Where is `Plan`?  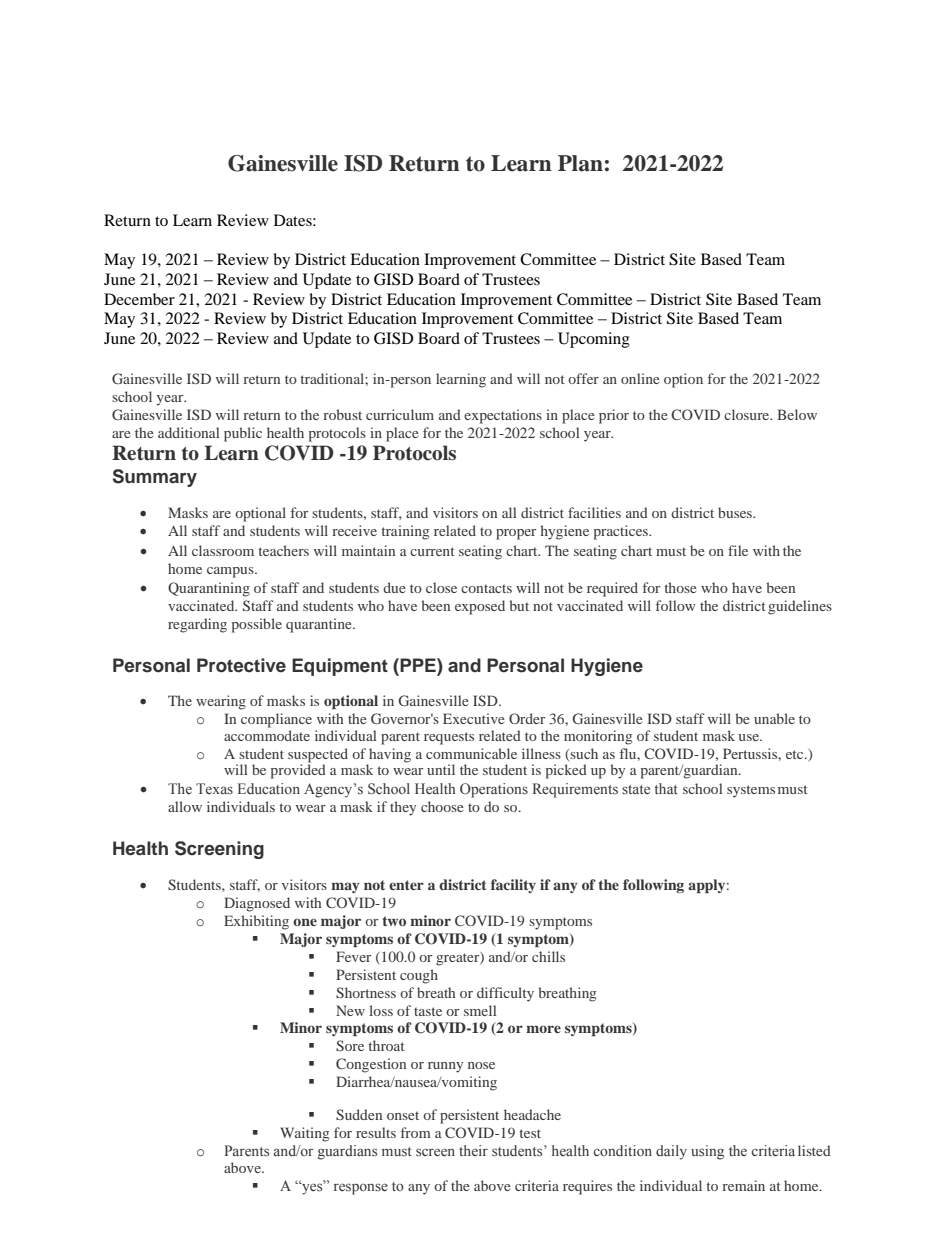
Plan is located at coordinates (580, 163).
